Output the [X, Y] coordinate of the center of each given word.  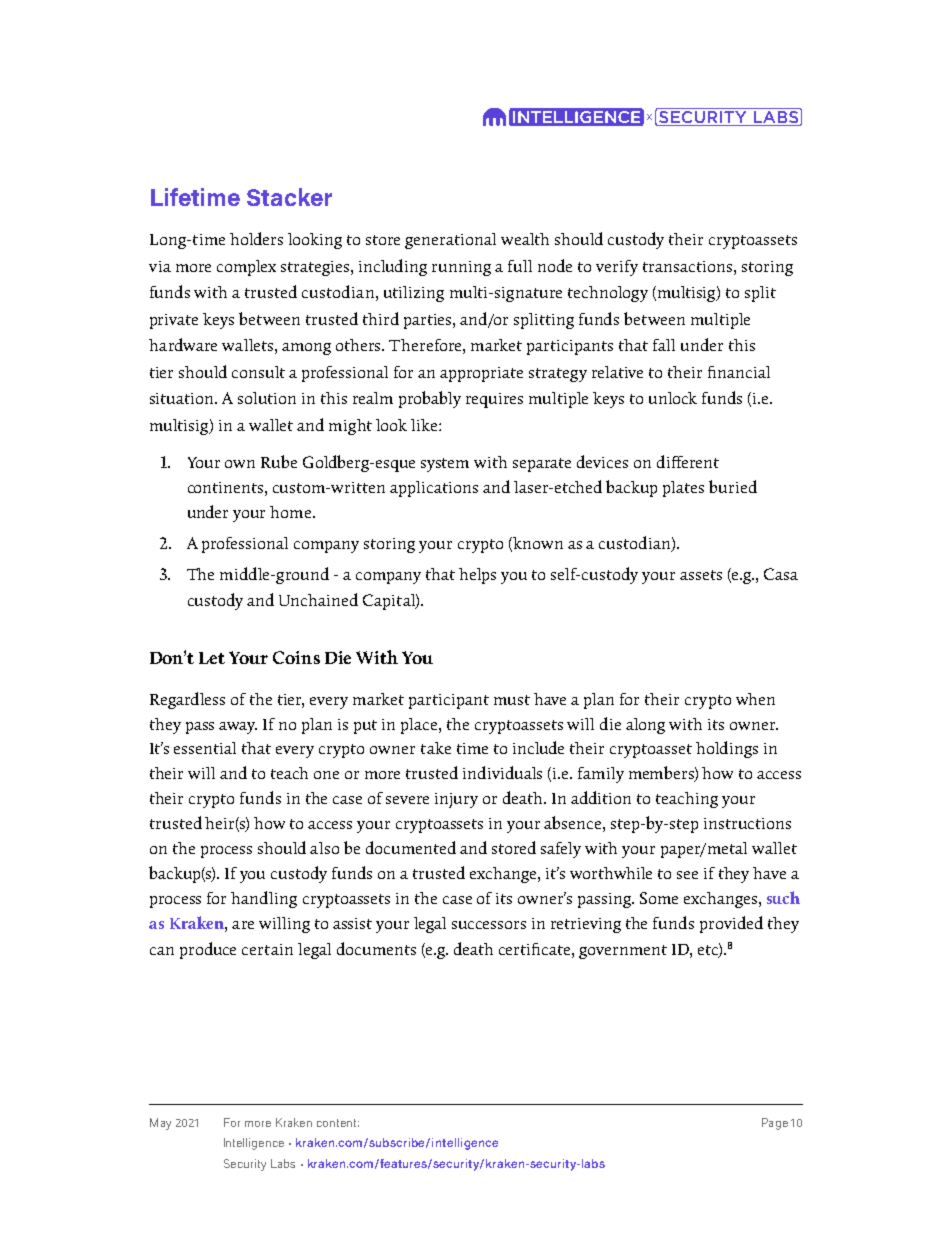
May [160, 1124]
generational [450, 241]
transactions [689, 266]
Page [775, 1124]
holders [256, 238]
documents [376, 948]
